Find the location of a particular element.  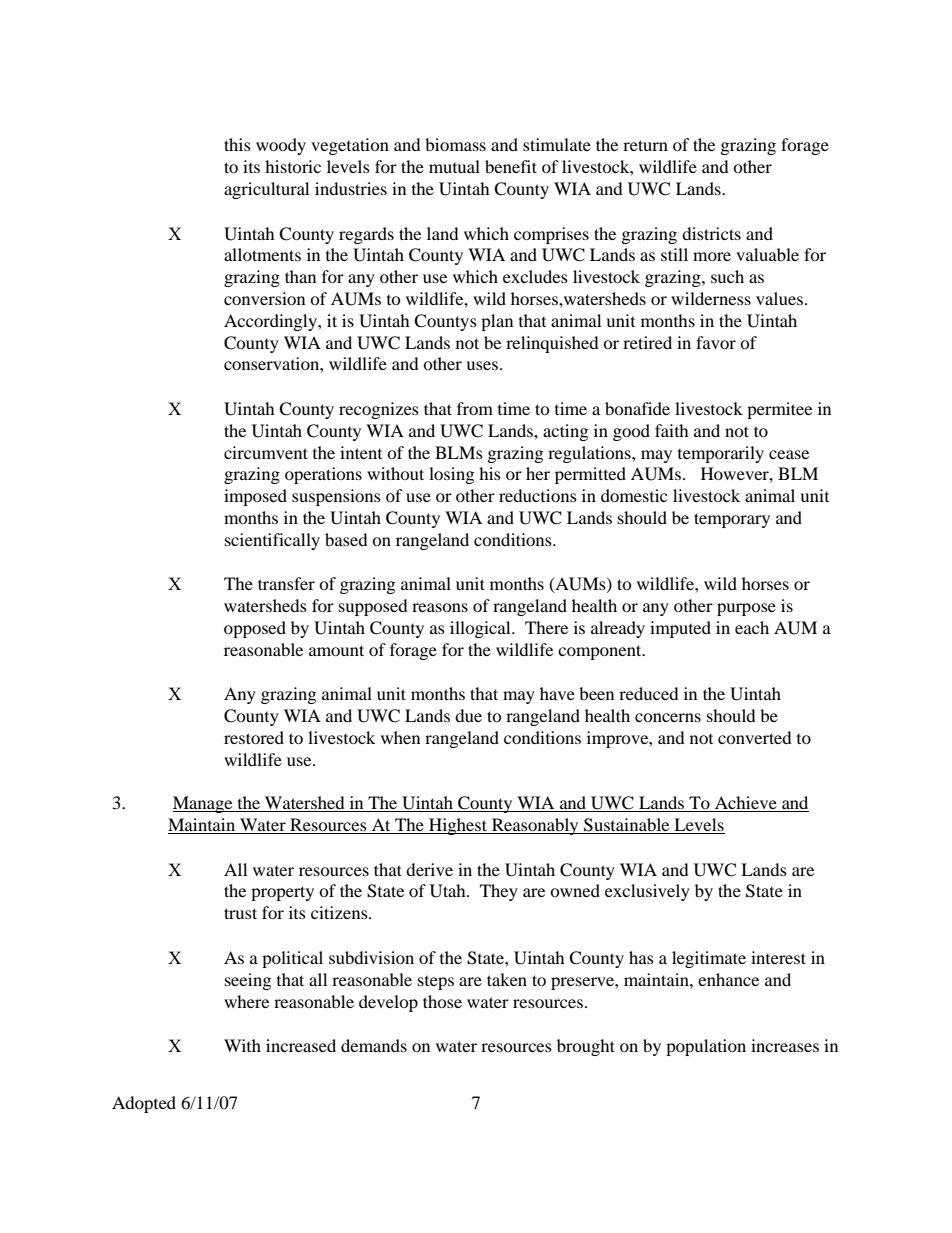

Manage is located at coordinates (204, 804).
